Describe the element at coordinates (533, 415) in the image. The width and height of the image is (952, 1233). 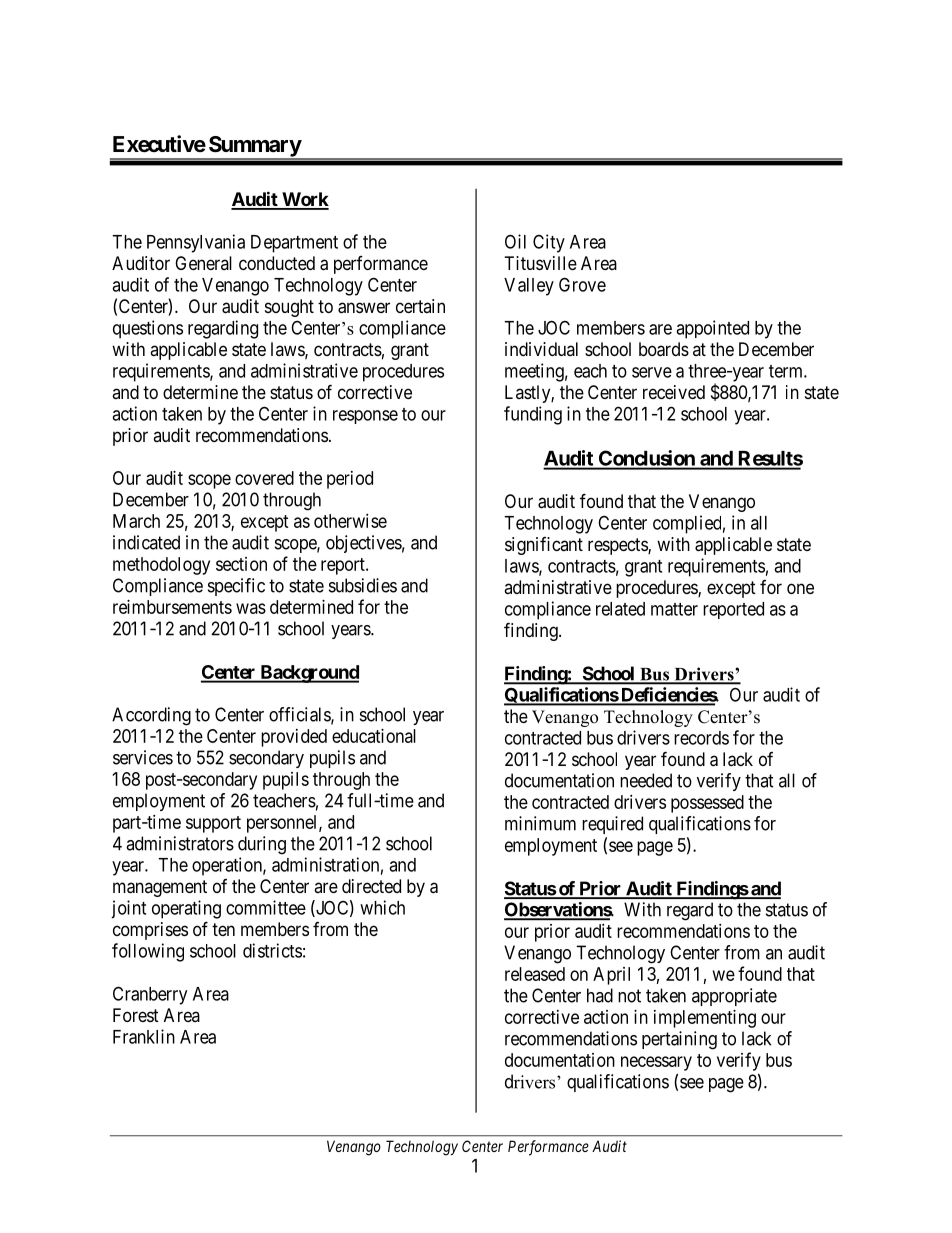
I see `funding` at that location.
